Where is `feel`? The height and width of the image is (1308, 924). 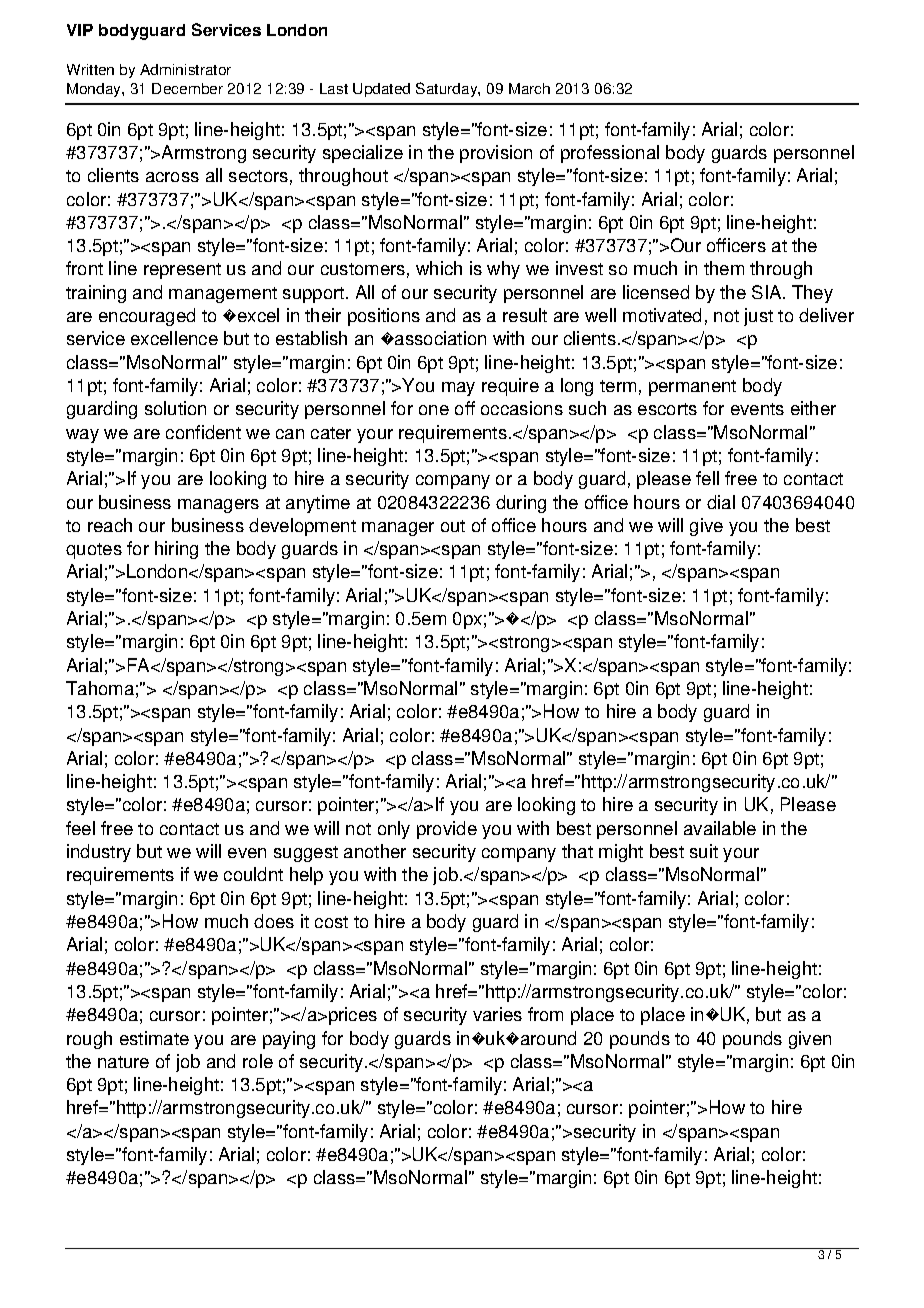
feel is located at coordinates (80, 828).
